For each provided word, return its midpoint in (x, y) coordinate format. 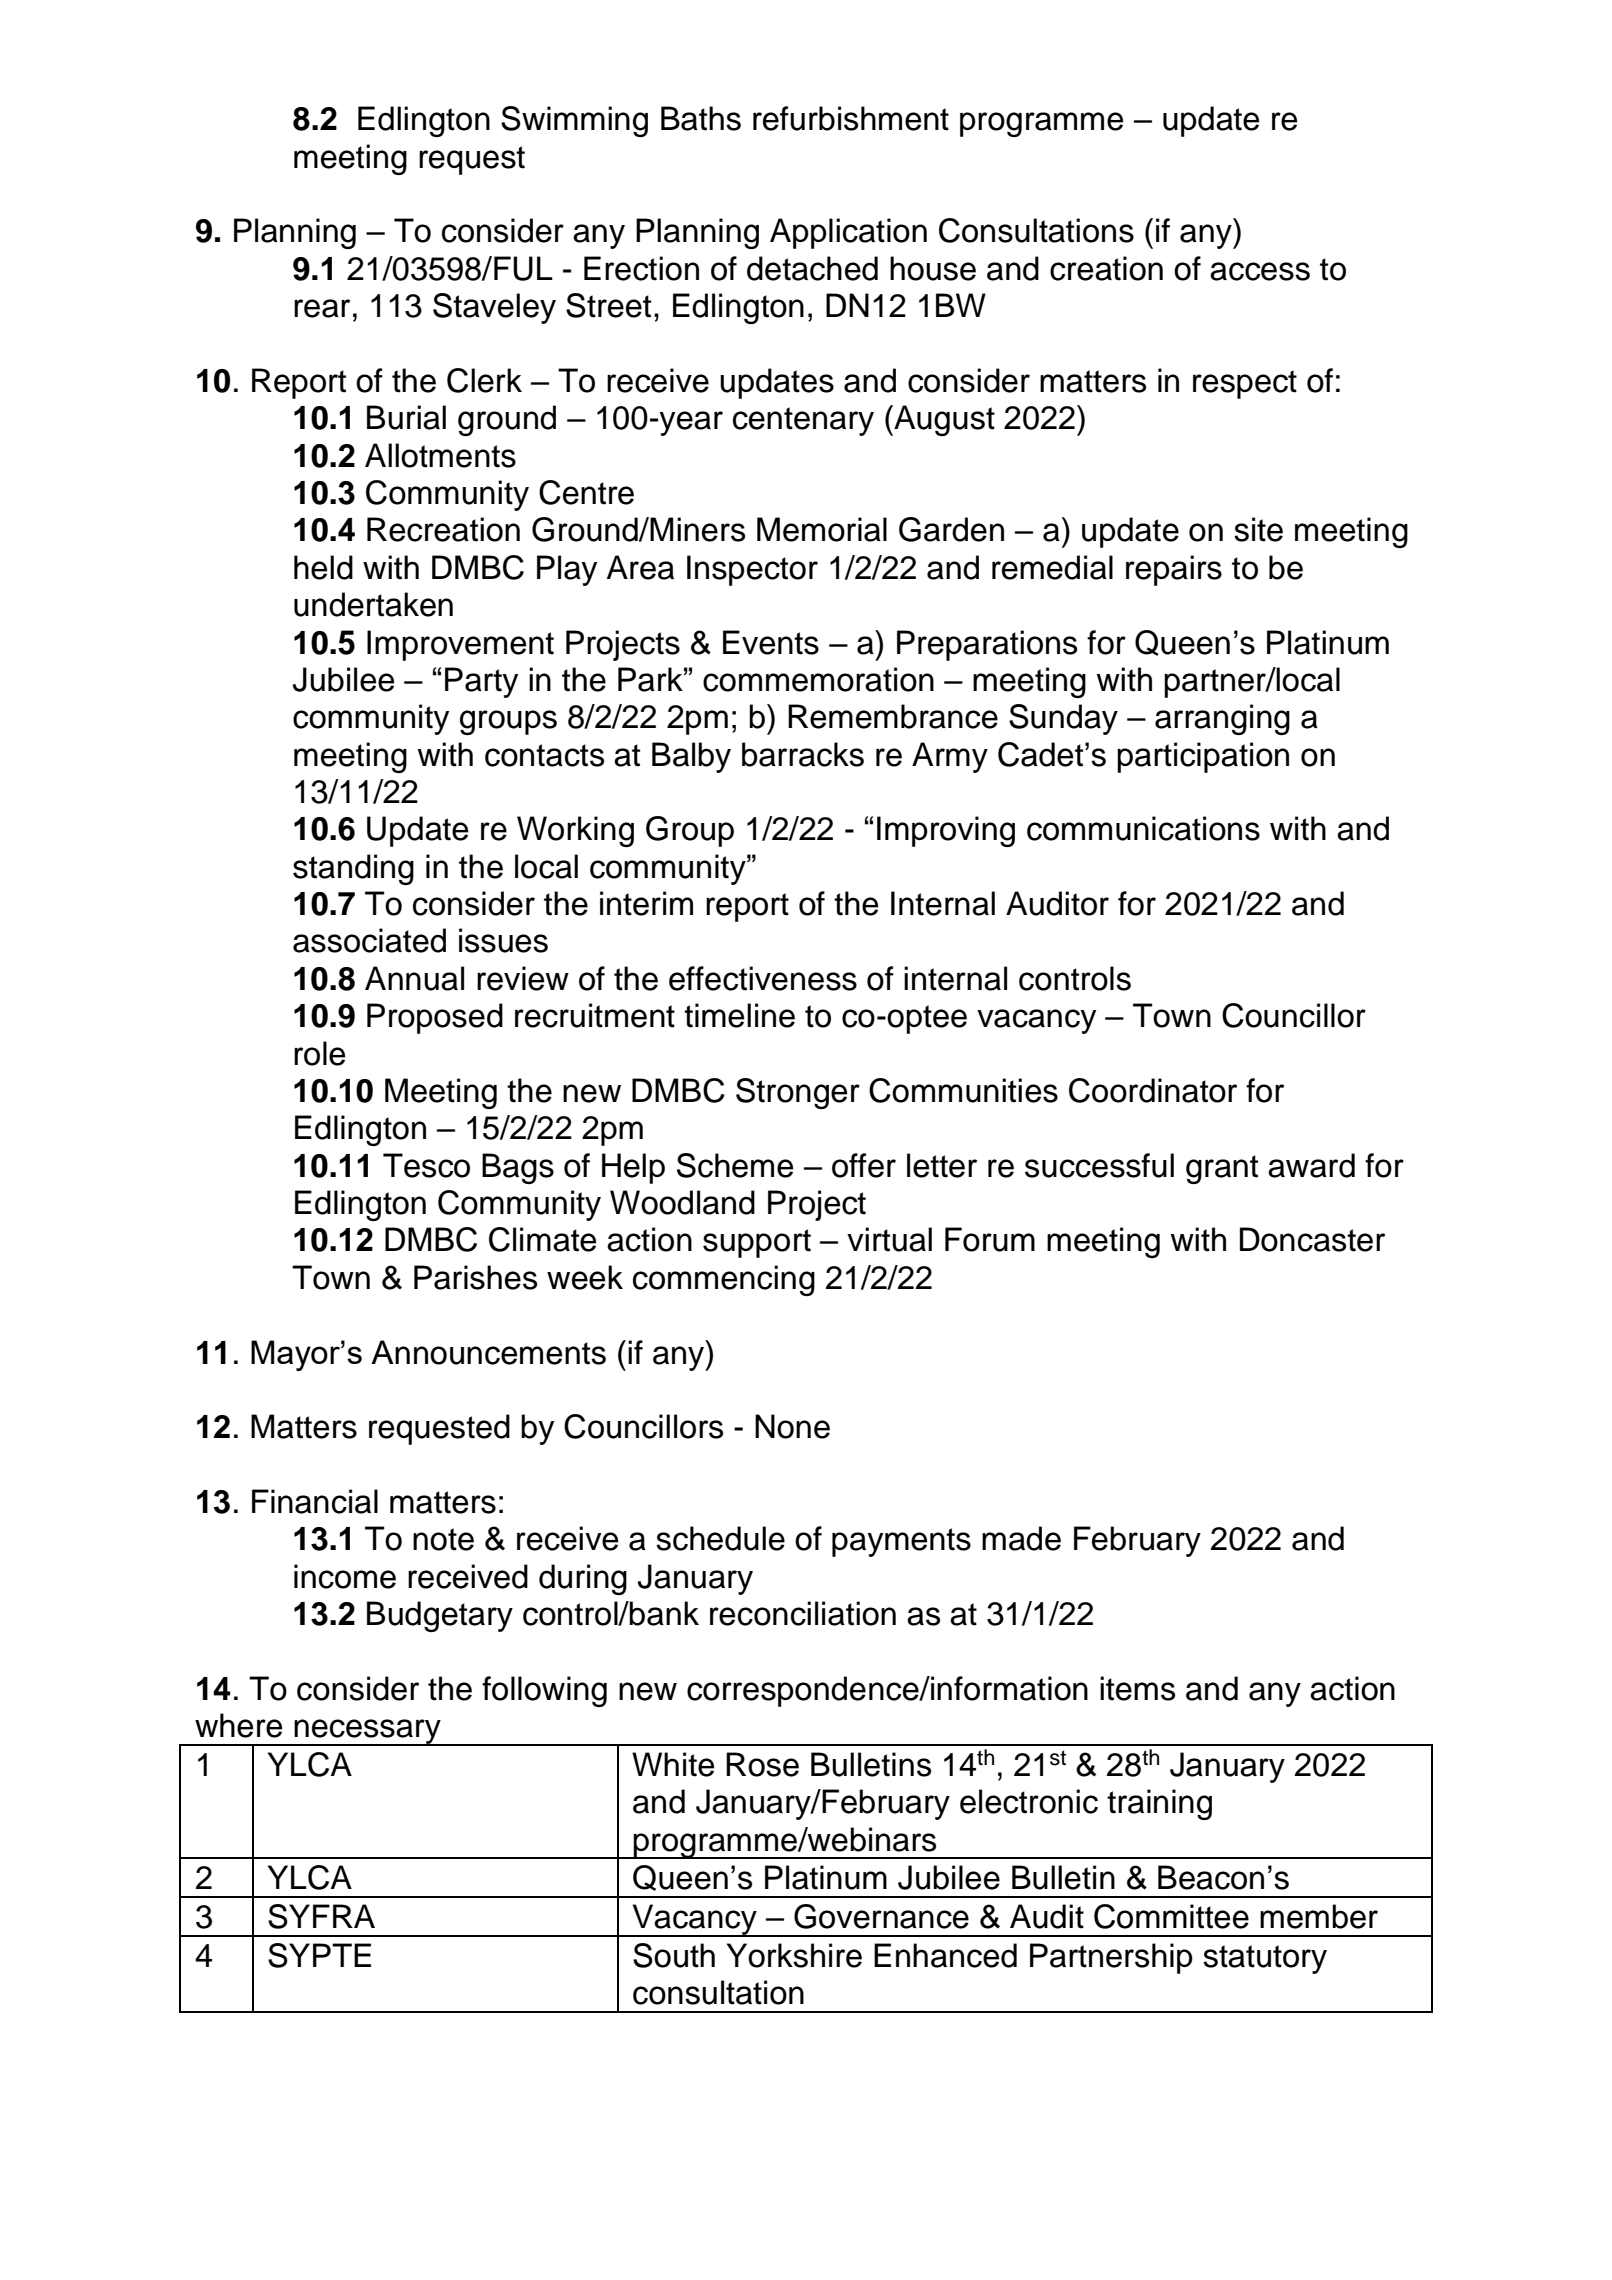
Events (771, 642)
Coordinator (1153, 1090)
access (1260, 271)
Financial (315, 1501)
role (319, 1053)
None (792, 1426)
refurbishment (851, 118)
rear (322, 308)
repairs (1174, 570)
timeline (739, 1015)
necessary (367, 1732)
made (1021, 1538)
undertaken (373, 604)
